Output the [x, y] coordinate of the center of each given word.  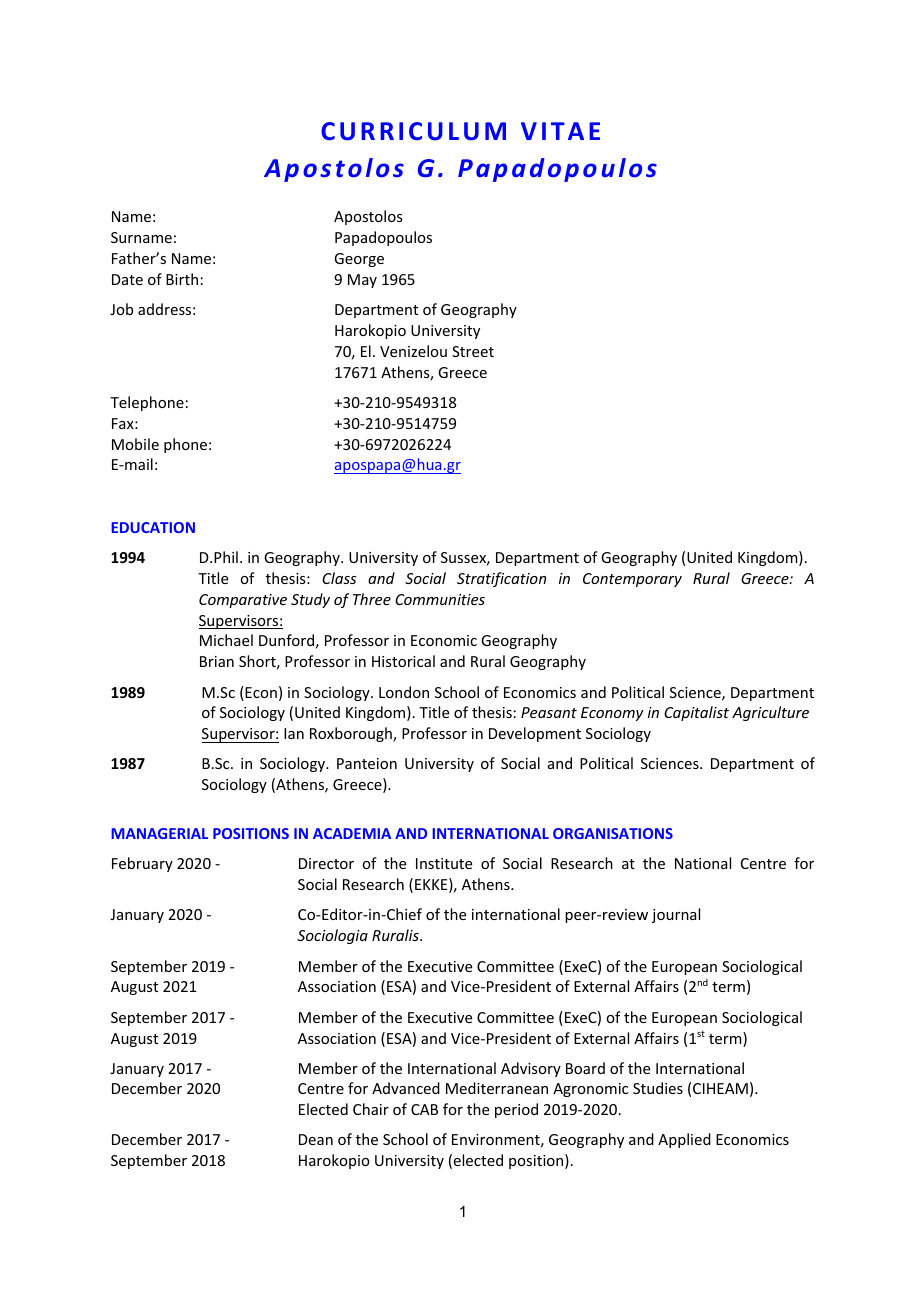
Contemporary [632, 580]
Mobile [135, 444]
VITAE [560, 131]
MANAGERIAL [159, 833]
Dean [316, 1139]
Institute [444, 863]
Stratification [501, 579]
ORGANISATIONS [613, 833]
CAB [424, 1109]
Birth [182, 279]
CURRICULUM [413, 131]
